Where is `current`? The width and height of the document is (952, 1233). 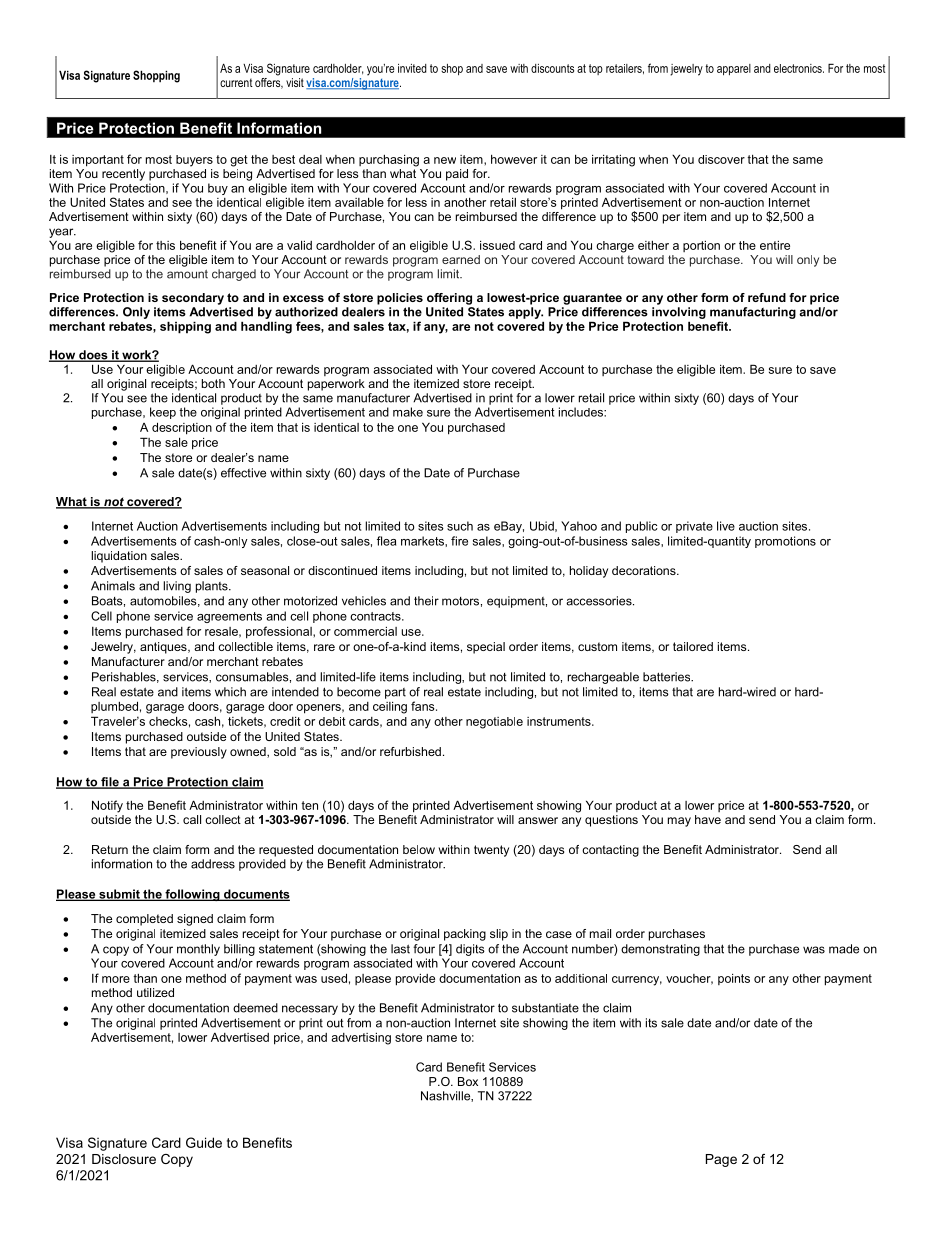
current is located at coordinates (236, 82).
